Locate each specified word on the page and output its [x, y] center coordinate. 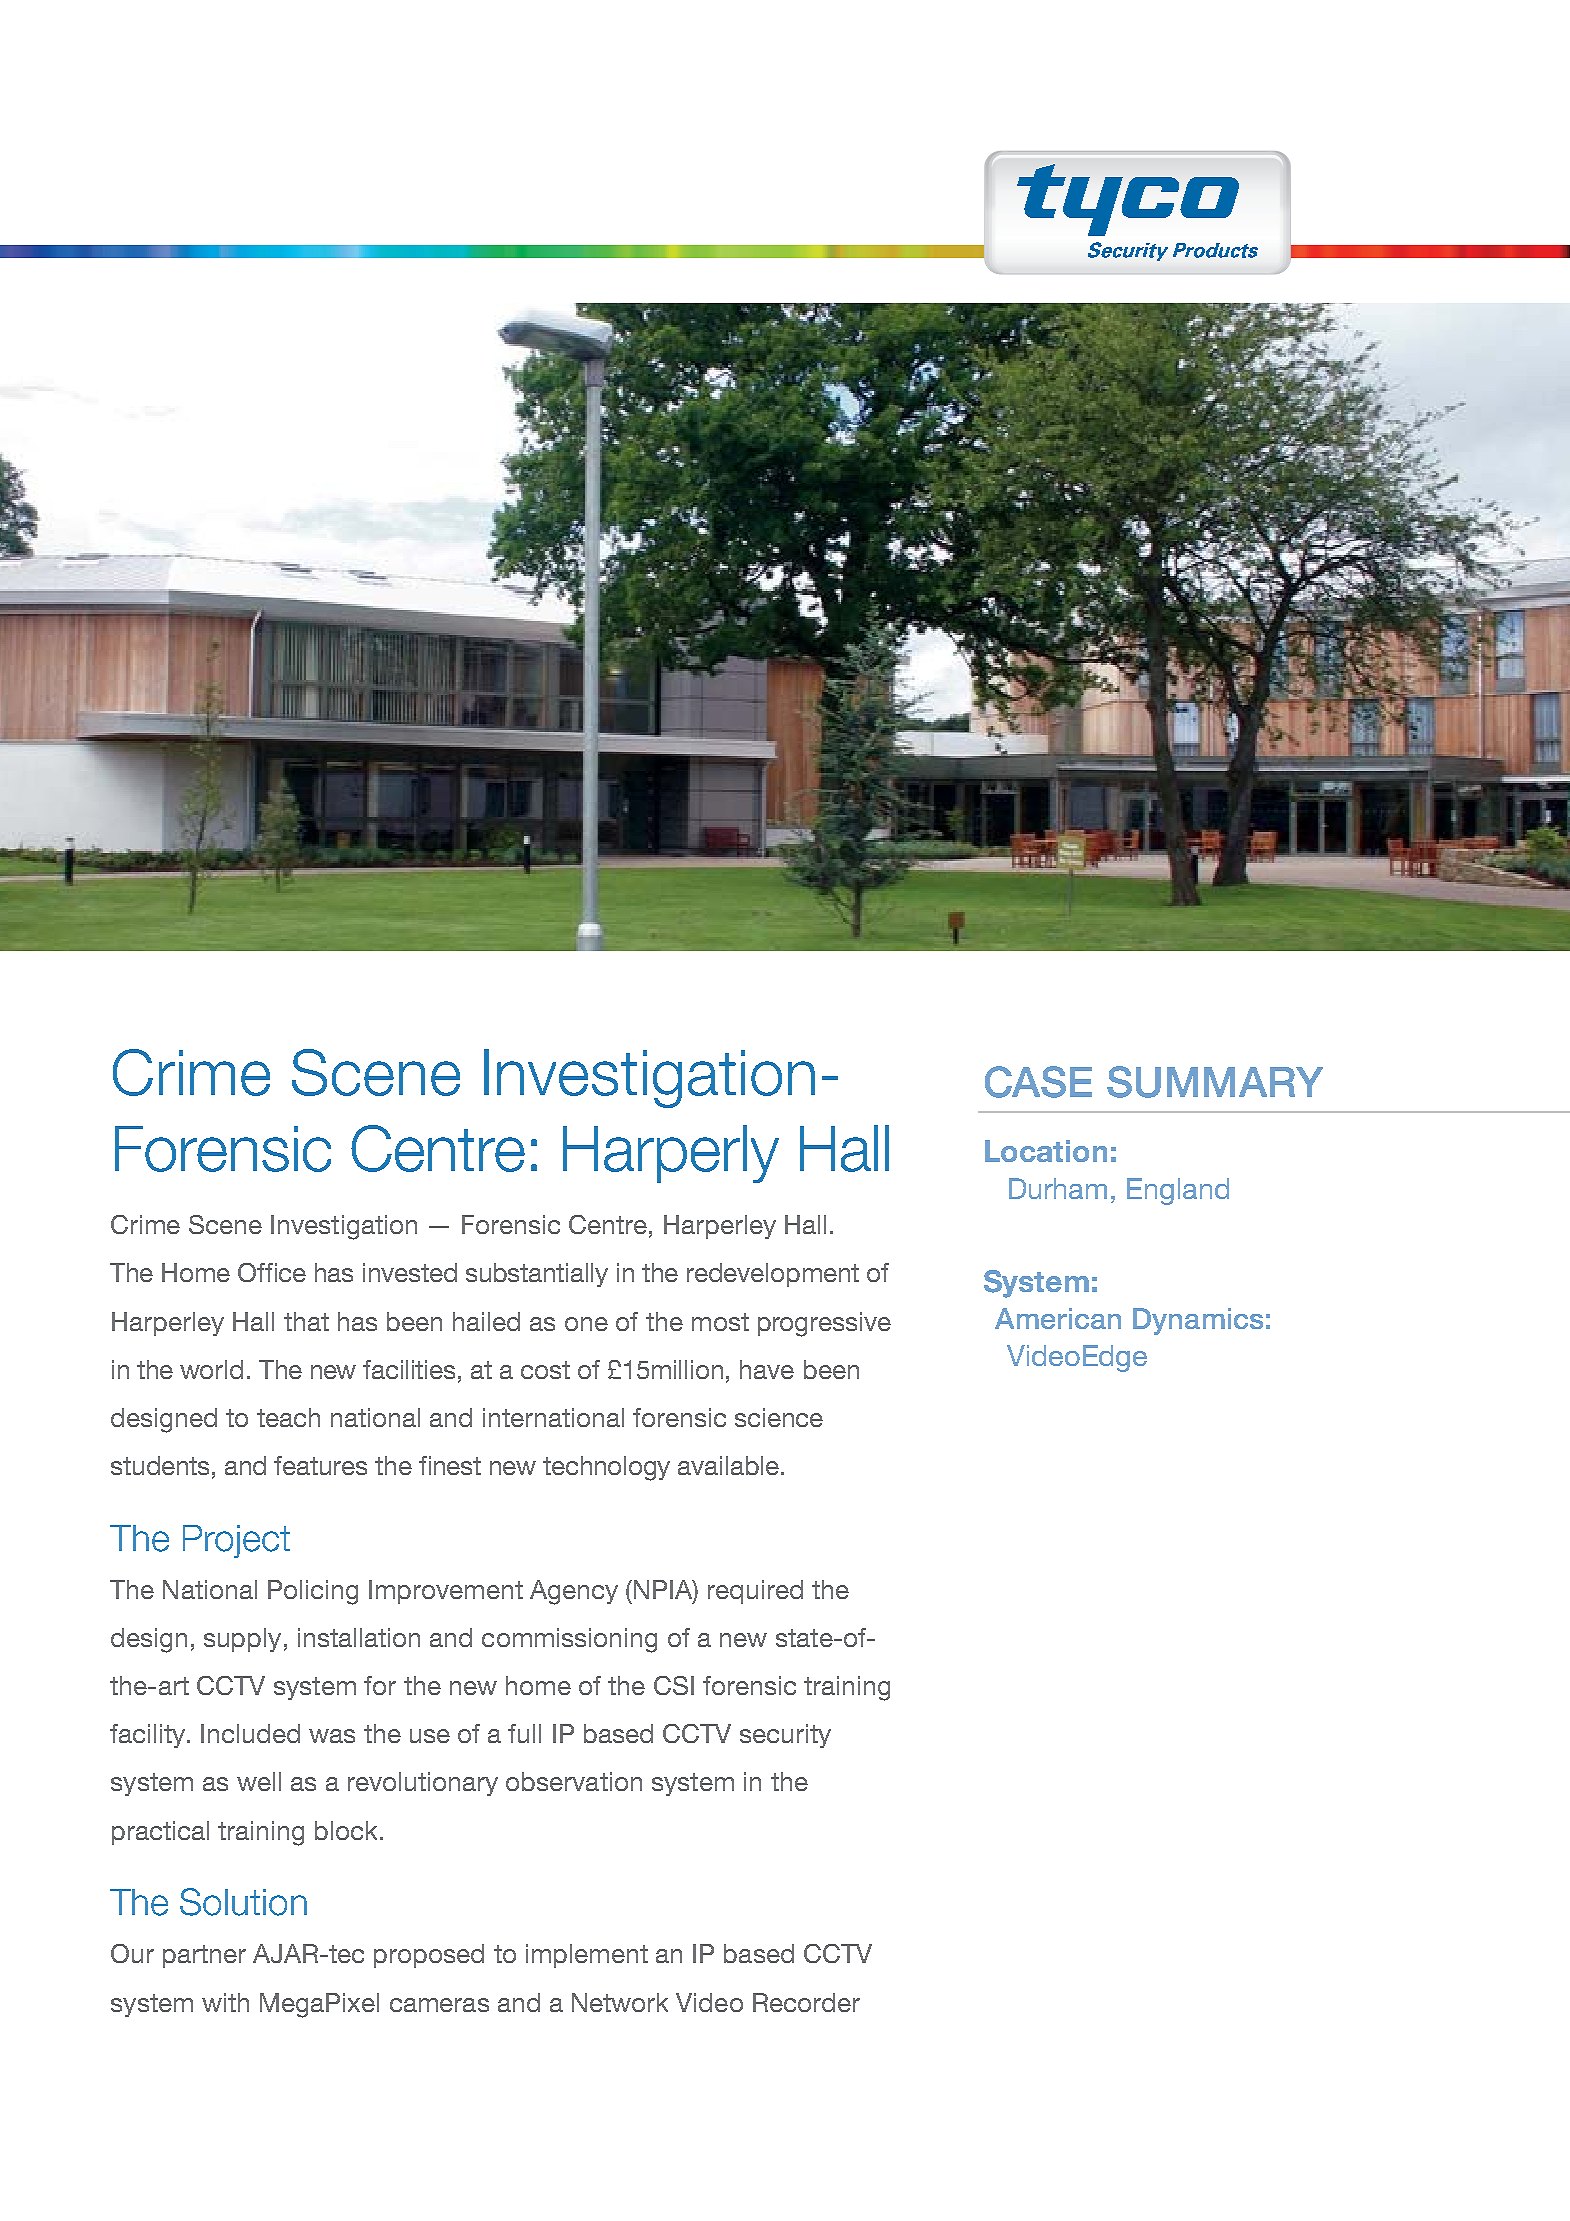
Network [620, 2002]
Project [236, 1541]
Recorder [806, 2002]
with [225, 2002]
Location [1046, 1151]
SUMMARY [1215, 1082]
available [728, 1465]
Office [272, 1272]
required [755, 1592]
